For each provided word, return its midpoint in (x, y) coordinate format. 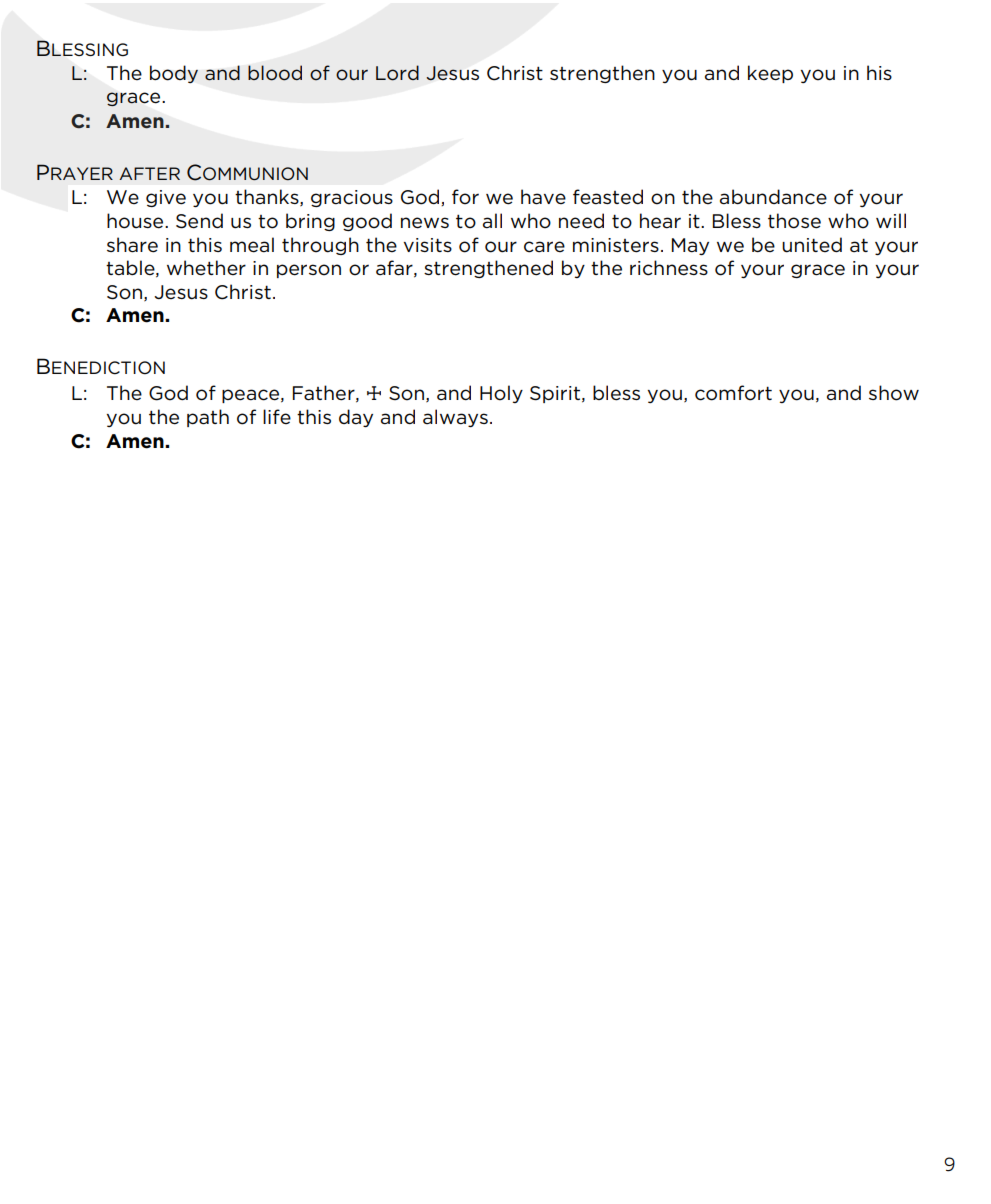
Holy (501, 394)
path (208, 418)
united (812, 245)
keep (770, 74)
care (544, 247)
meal (252, 245)
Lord (397, 73)
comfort (733, 393)
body (174, 74)
